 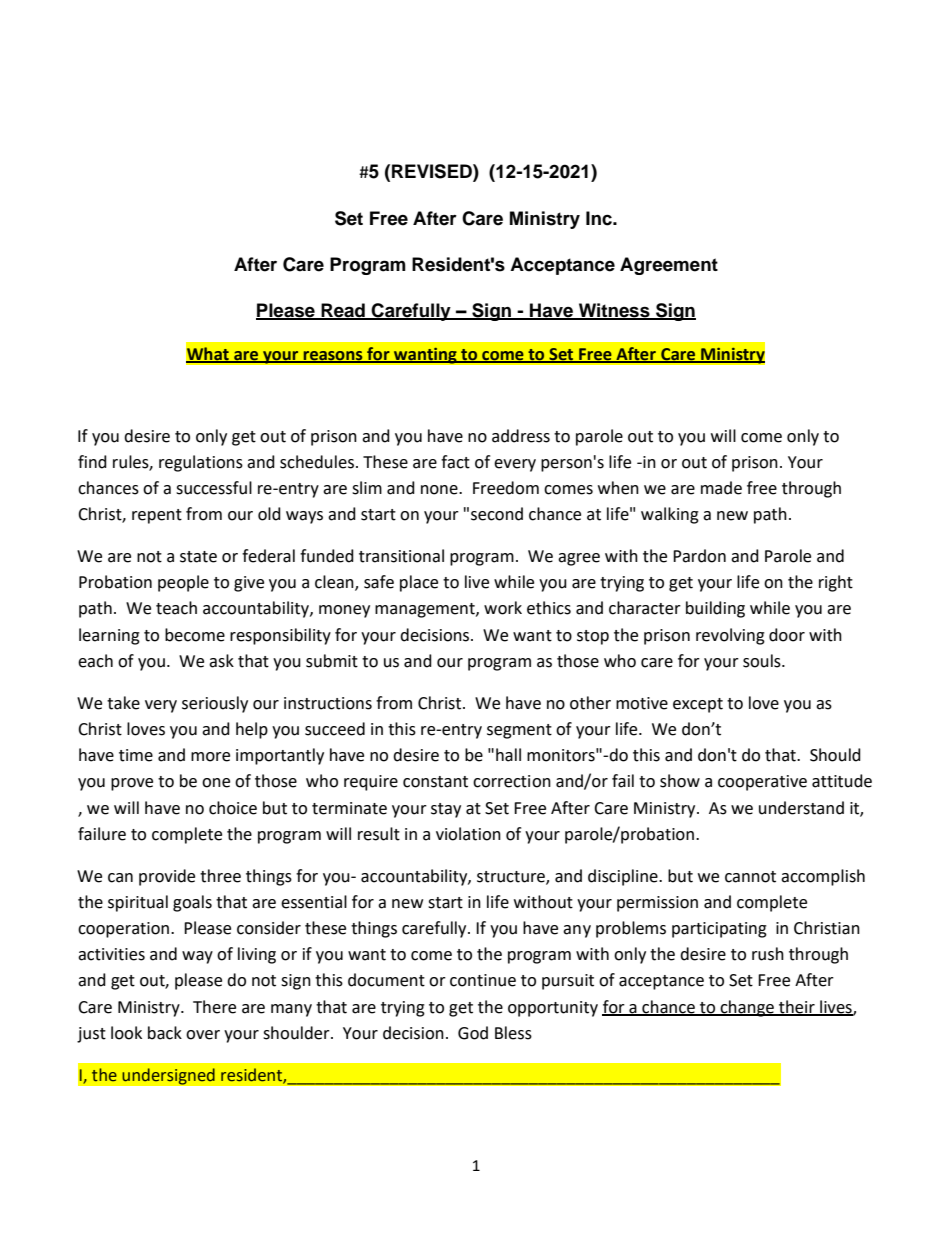 What do you see at coordinates (519, 731) in the document?
I see `segment` at bounding box center [519, 731].
